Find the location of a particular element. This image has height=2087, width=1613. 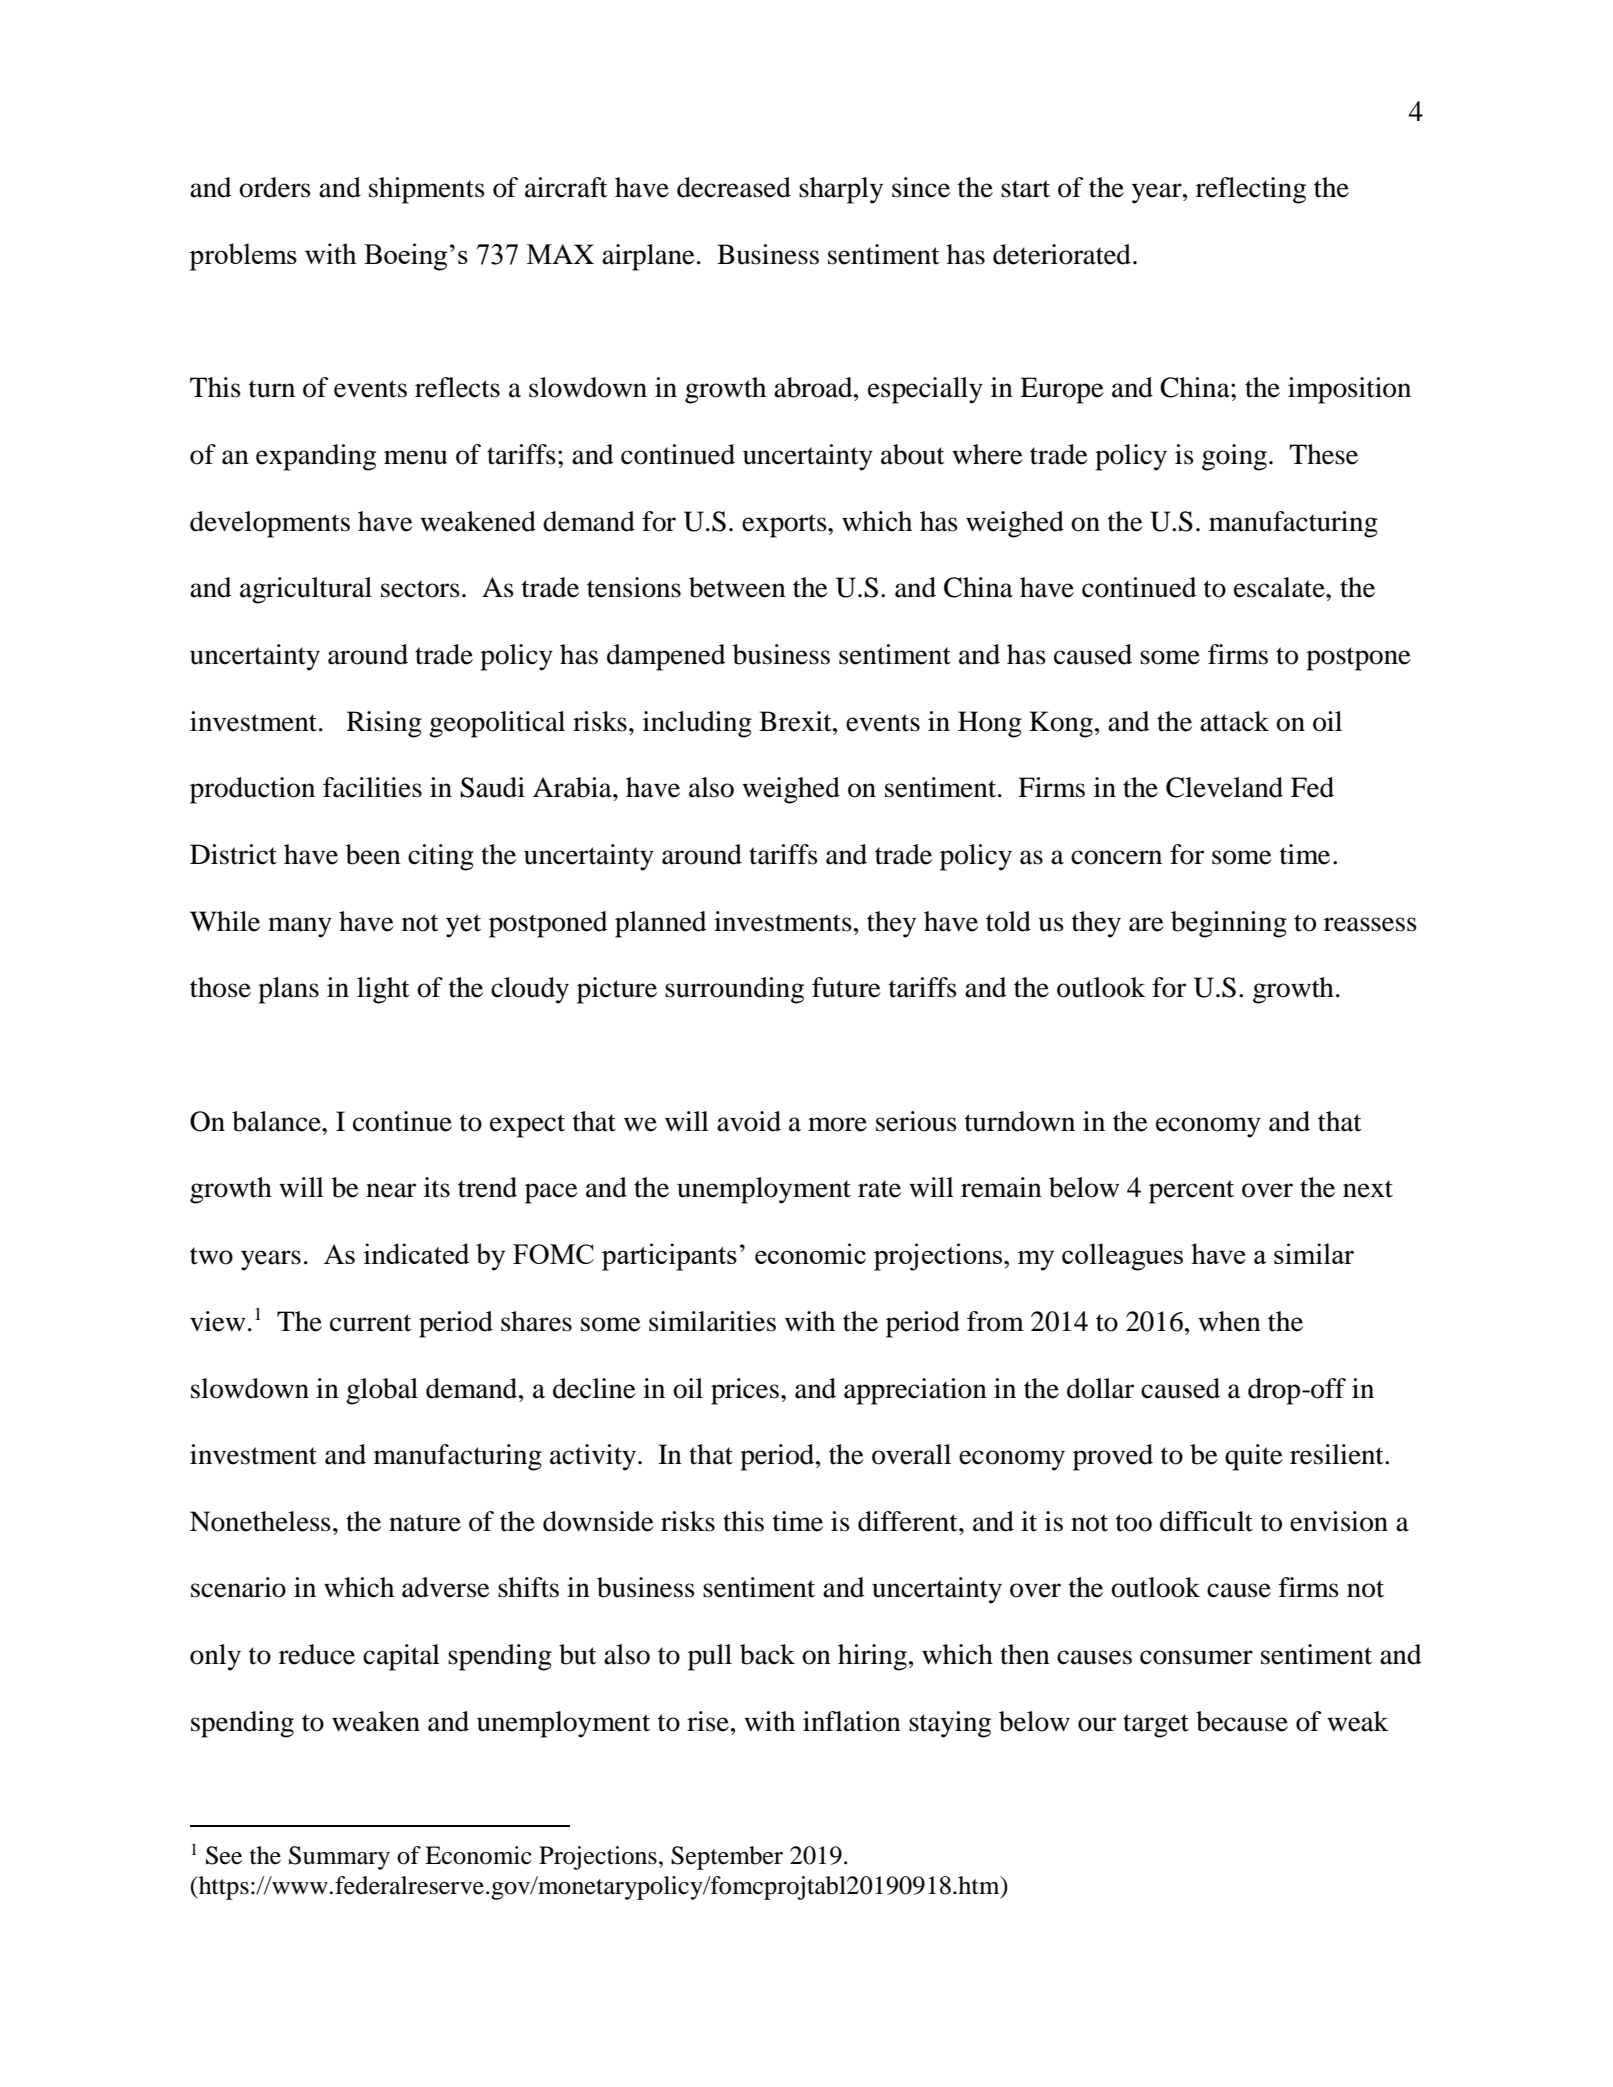

surrounding is located at coordinates (734, 990).
